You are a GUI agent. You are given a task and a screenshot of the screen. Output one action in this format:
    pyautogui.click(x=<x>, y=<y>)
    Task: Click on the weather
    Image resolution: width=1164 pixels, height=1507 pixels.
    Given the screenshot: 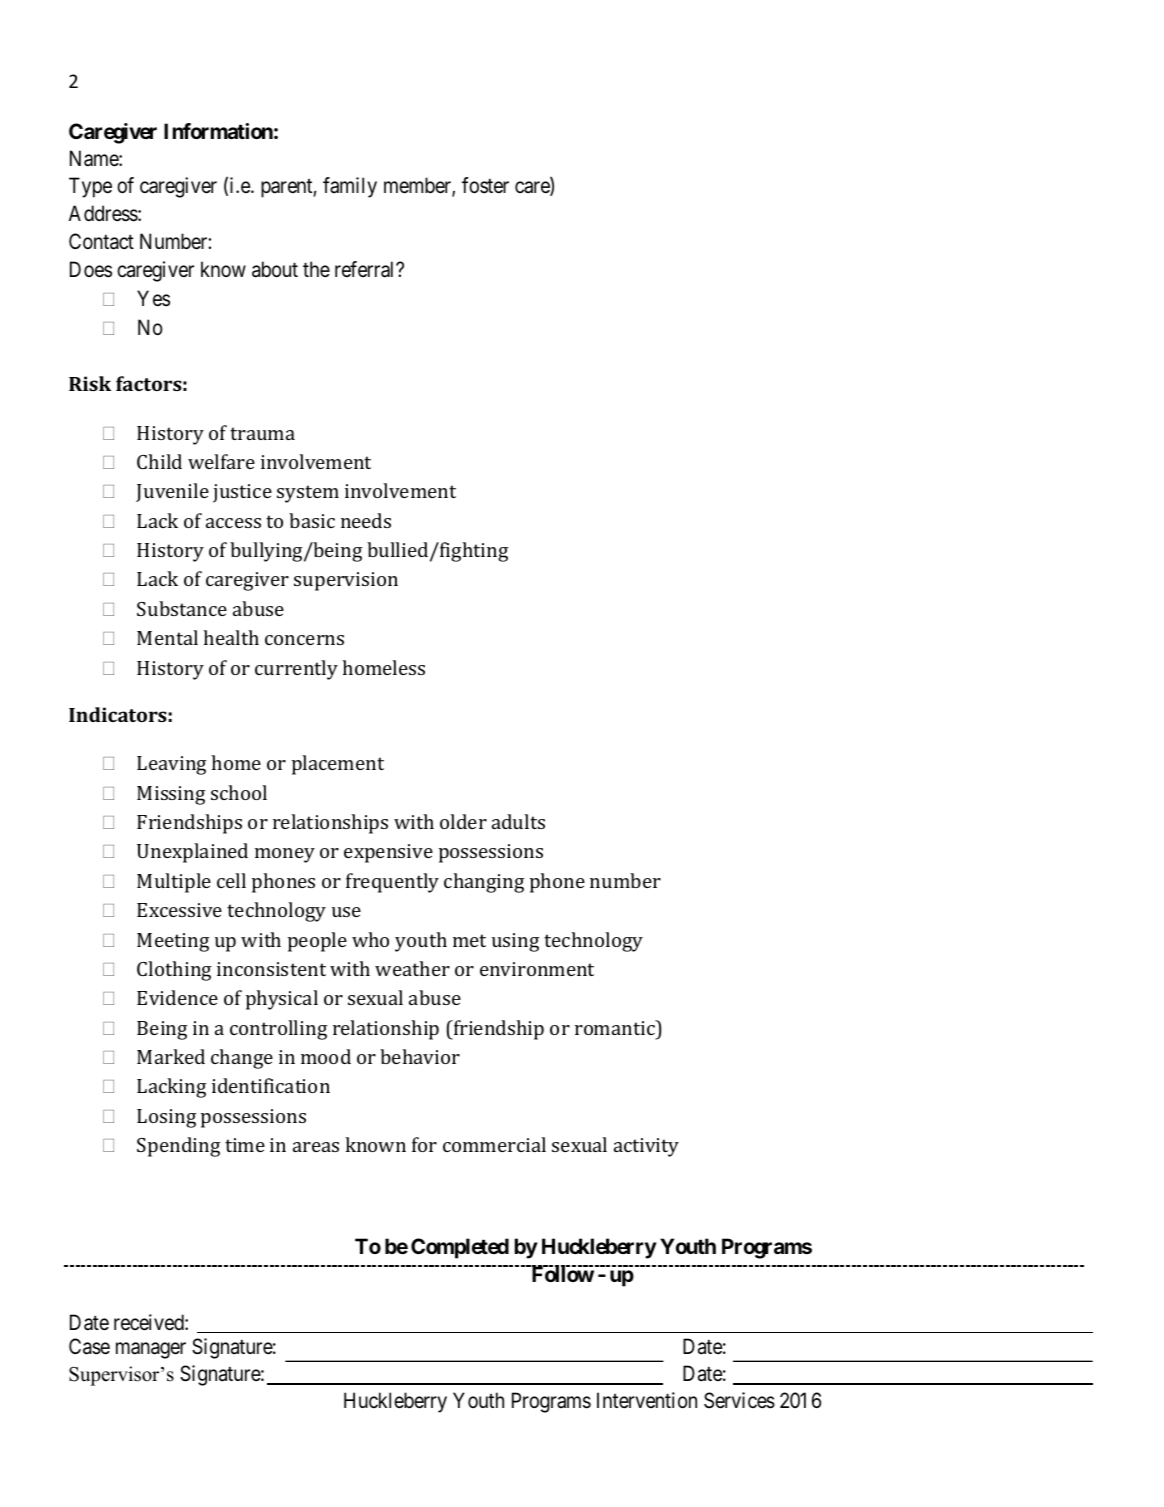 What is the action you would take?
    pyautogui.click(x=412, y=968)
